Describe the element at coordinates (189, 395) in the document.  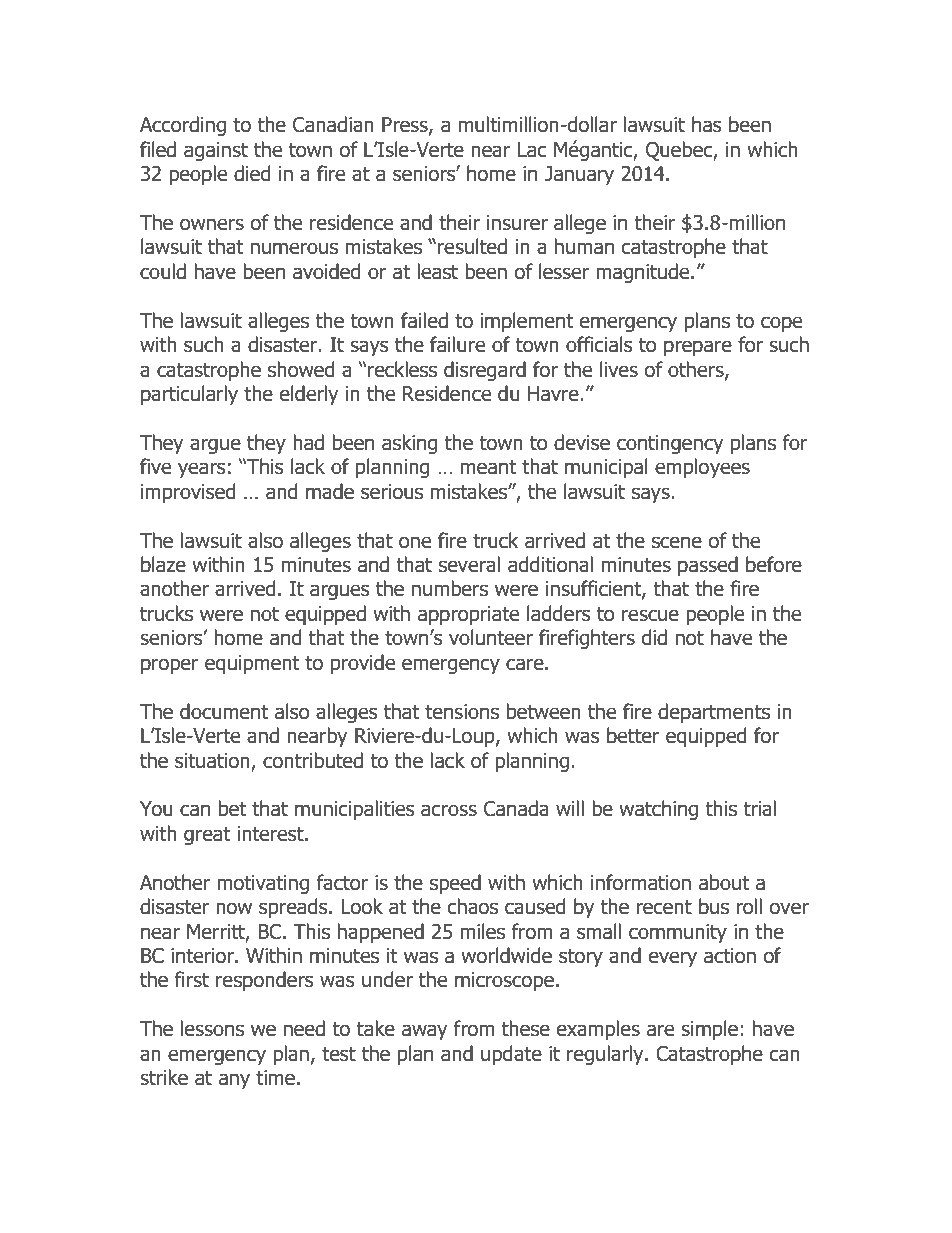
I see `particularly` at that location.
